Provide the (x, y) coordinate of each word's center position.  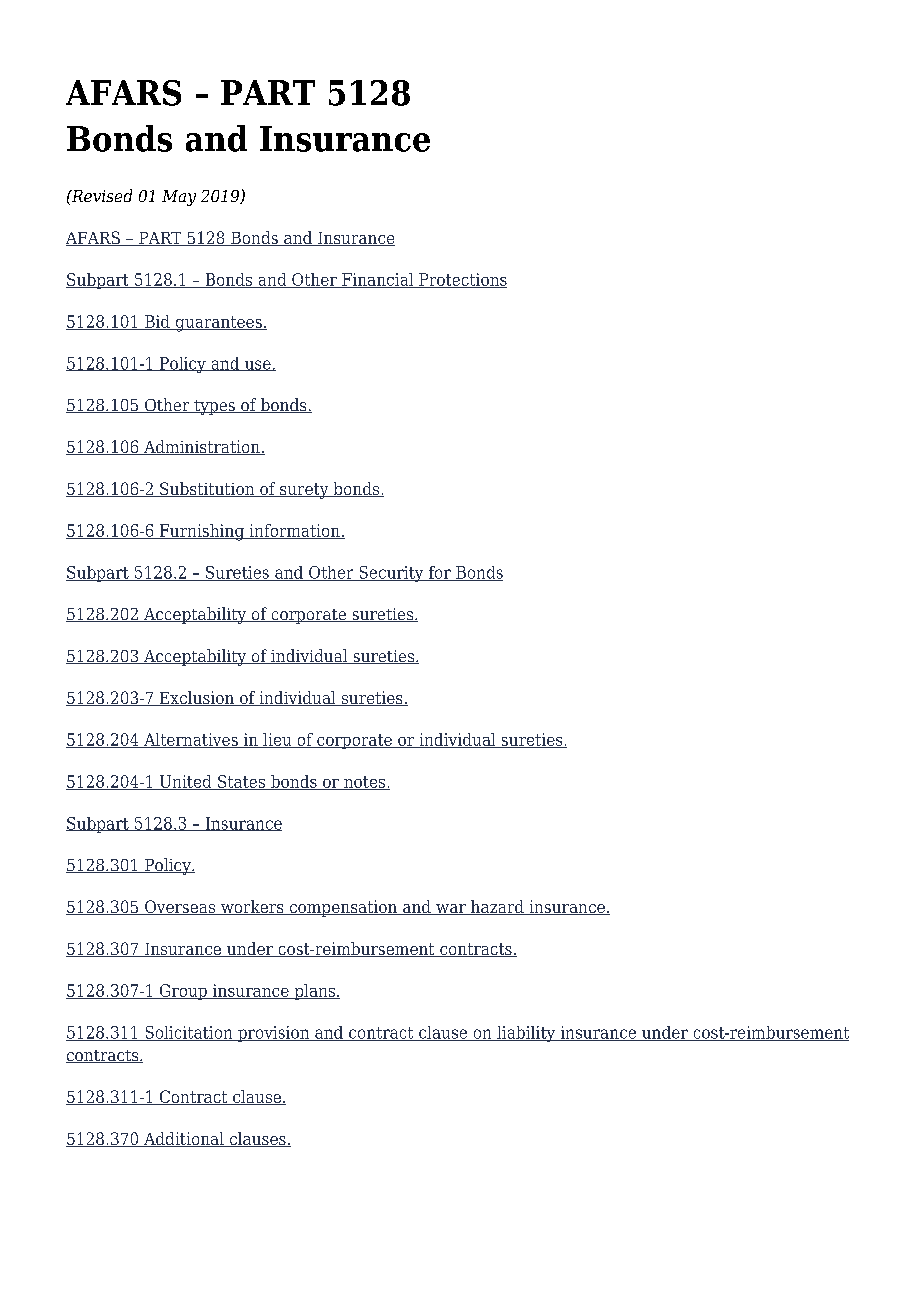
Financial (378, 280)
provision (274, 1034)
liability (526, 1034)
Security (391, 574)
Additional (184, 1139)
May (179, 198)
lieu (277, 740)
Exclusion (196, 698)
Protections (462, 280)
